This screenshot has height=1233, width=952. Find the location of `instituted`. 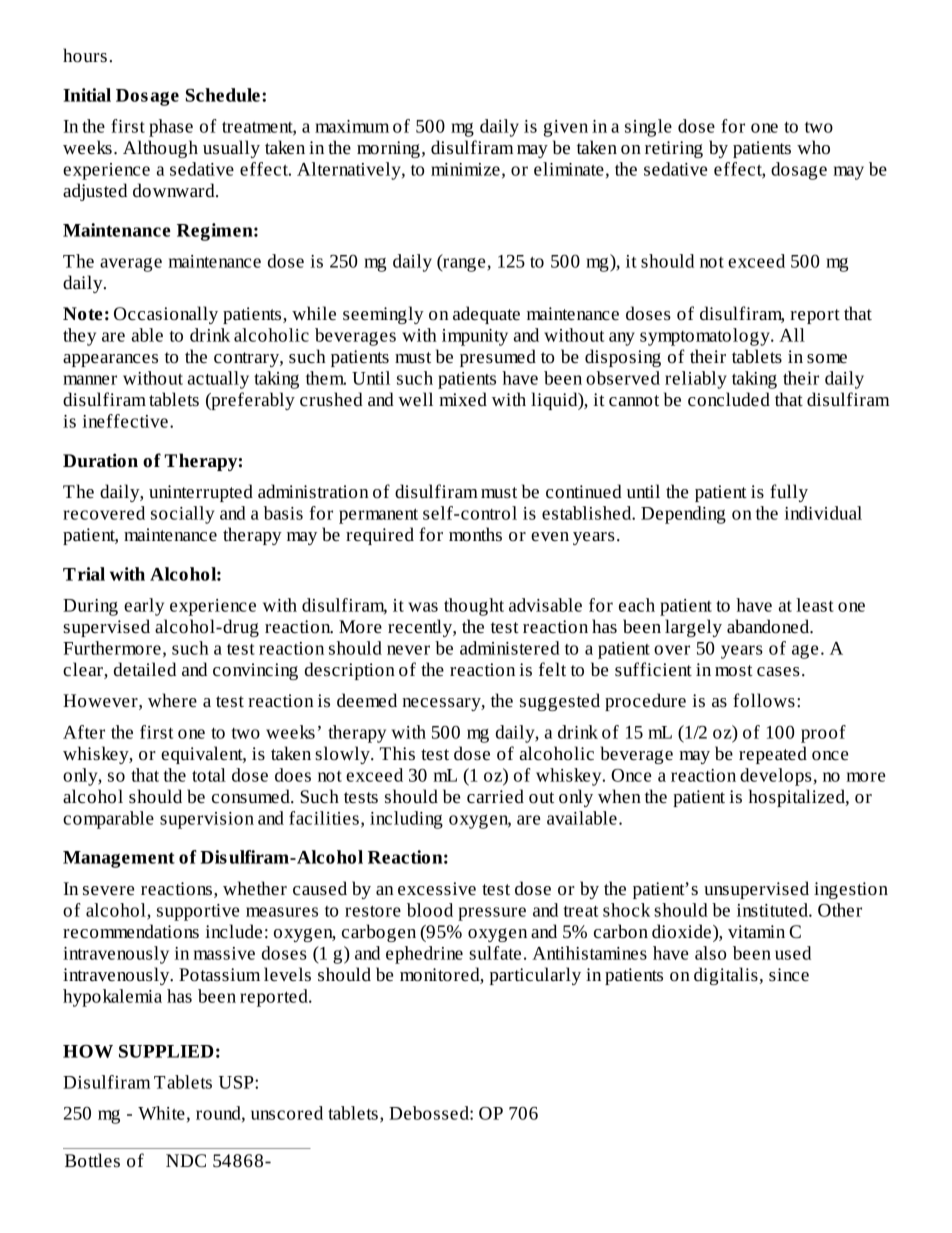

instituted is located at coordinates (773, 910).
